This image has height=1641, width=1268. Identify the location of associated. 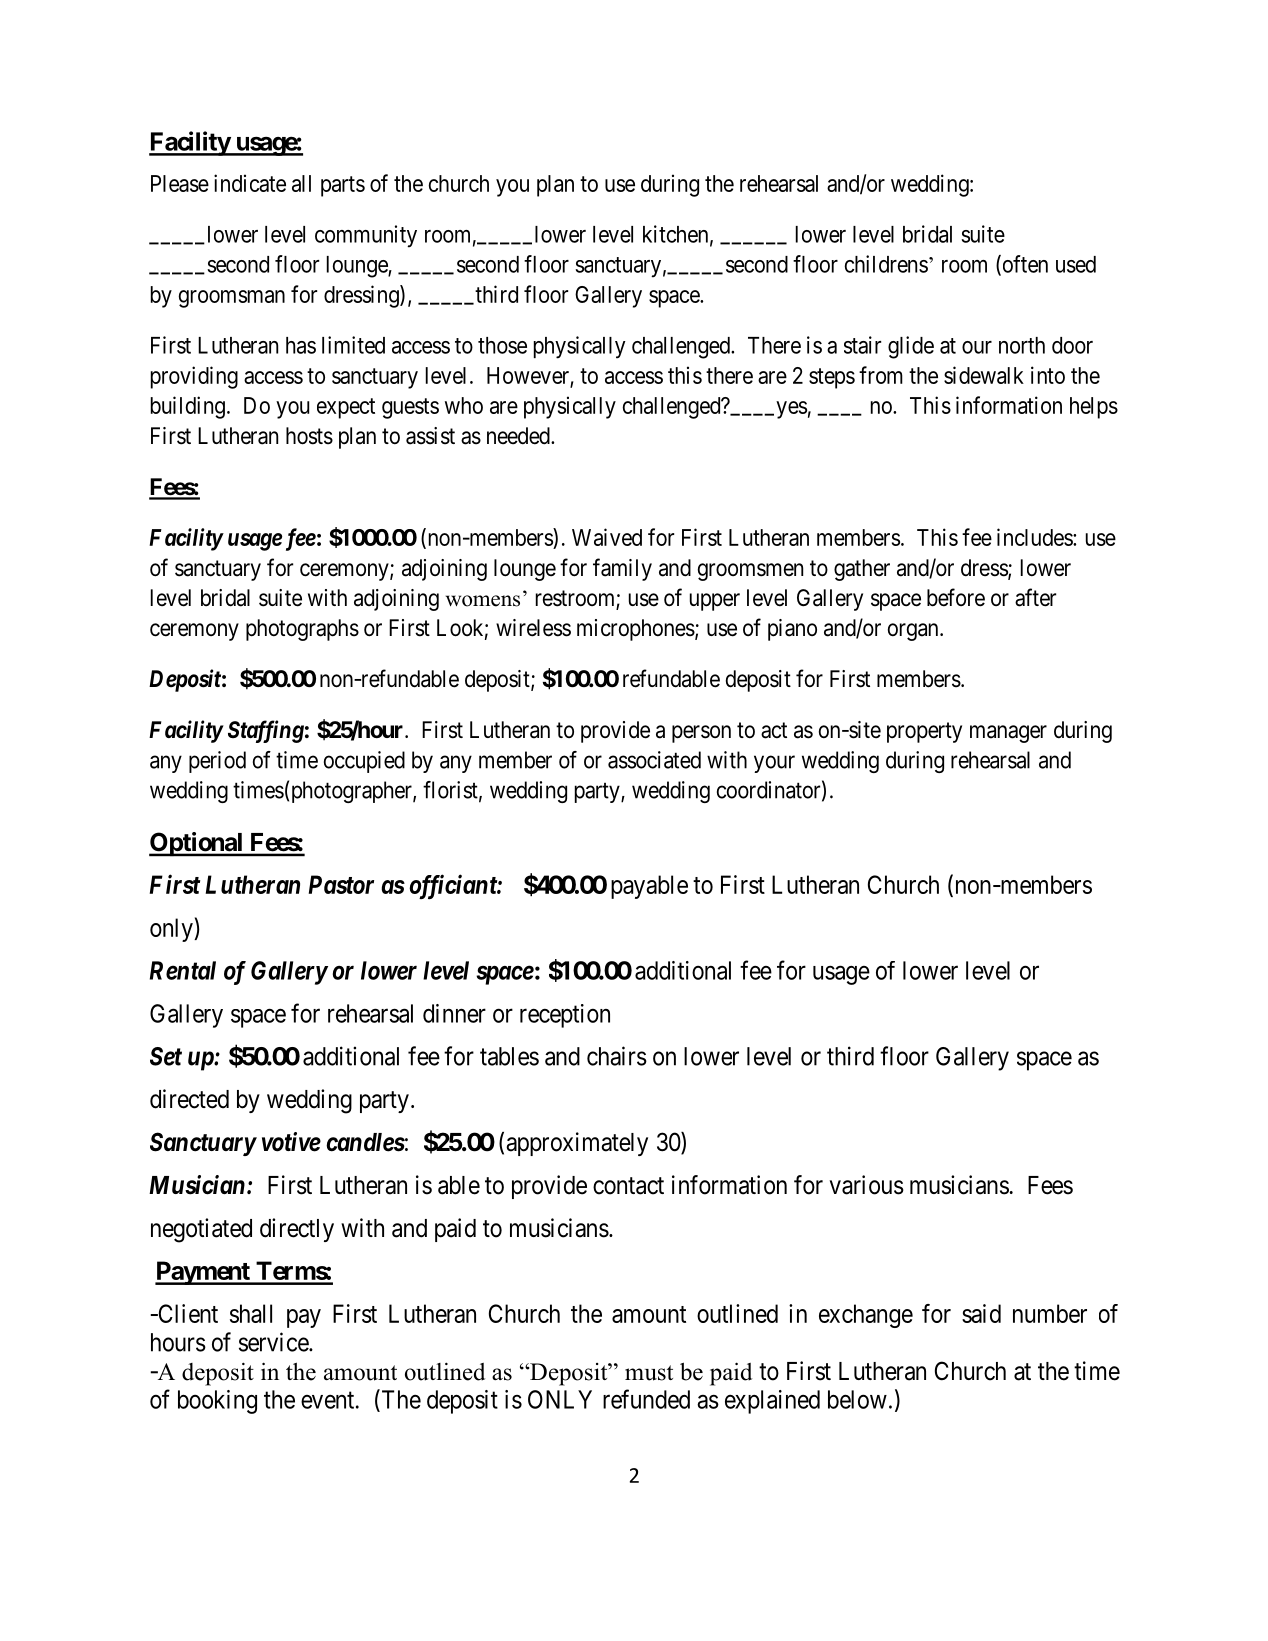
(654, 760).
